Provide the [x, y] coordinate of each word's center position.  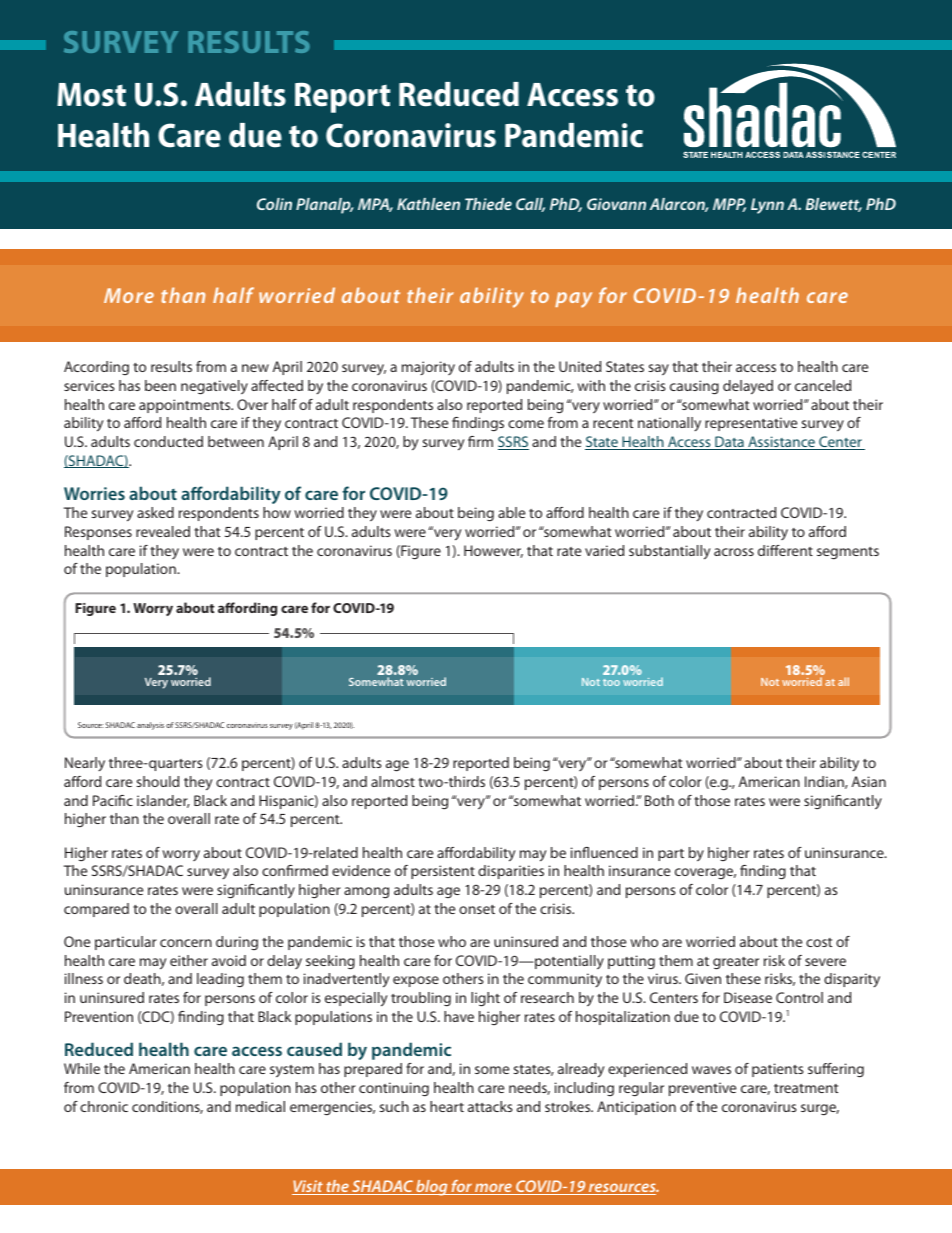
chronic [104, 1106]
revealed [163, 531]
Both [659, 800]
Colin [274, 204]
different [785, 550]
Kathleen [428, 204]
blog [432, 1188]
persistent [443, 872]
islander [163, 801]
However [493, 551]
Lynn [767, 206]
